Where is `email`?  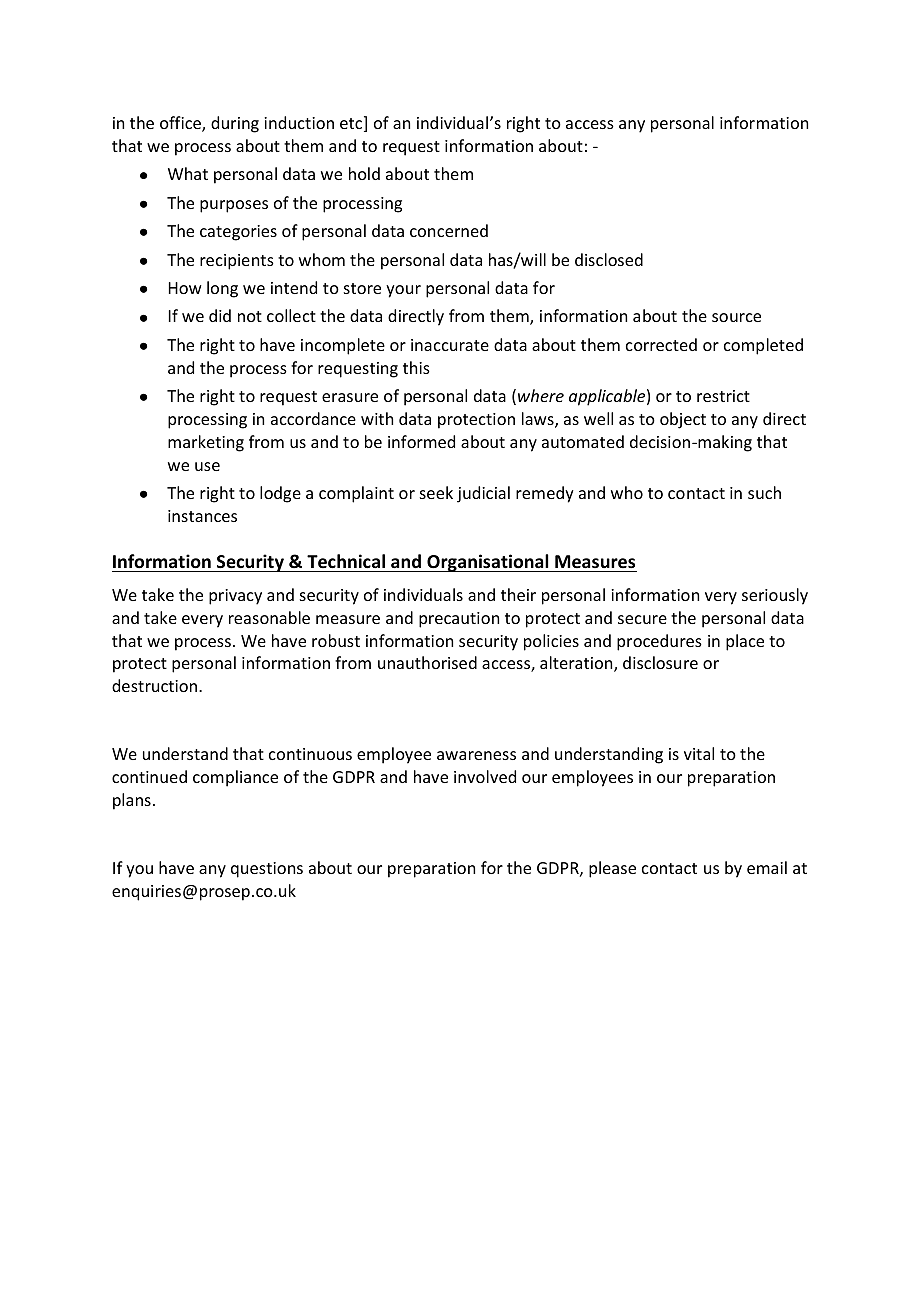
email is located at coordinates (767, 867).
